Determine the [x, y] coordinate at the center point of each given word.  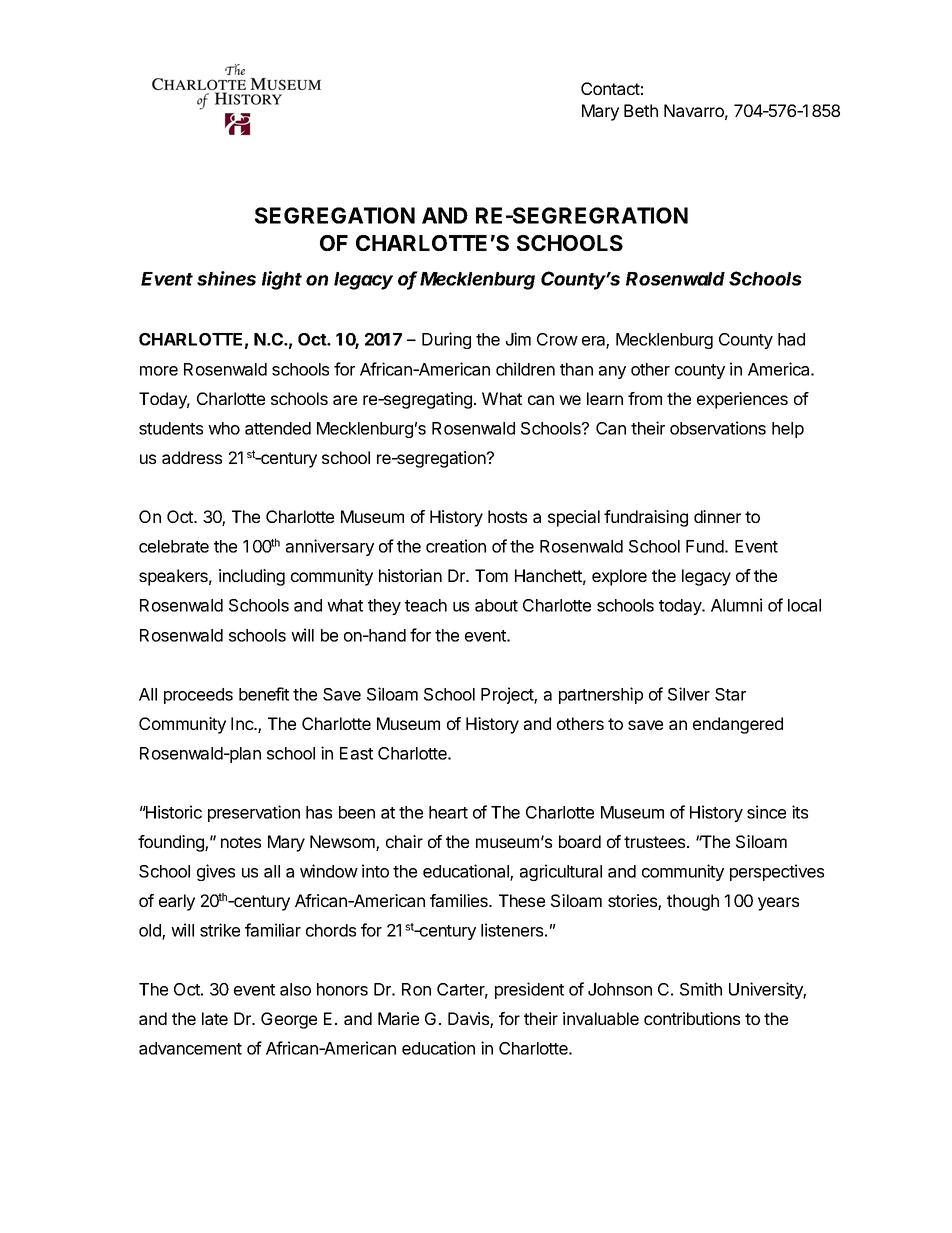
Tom [491, 575]
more [159, 371]
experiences [742, 400]
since [766, 812]
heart [448, 812]
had [791, 339]
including [252, 577]
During [446, 340]
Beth [641, 110]
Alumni [736, 605]
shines [226, 278]
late [215, 1018]
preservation [254, 813]
